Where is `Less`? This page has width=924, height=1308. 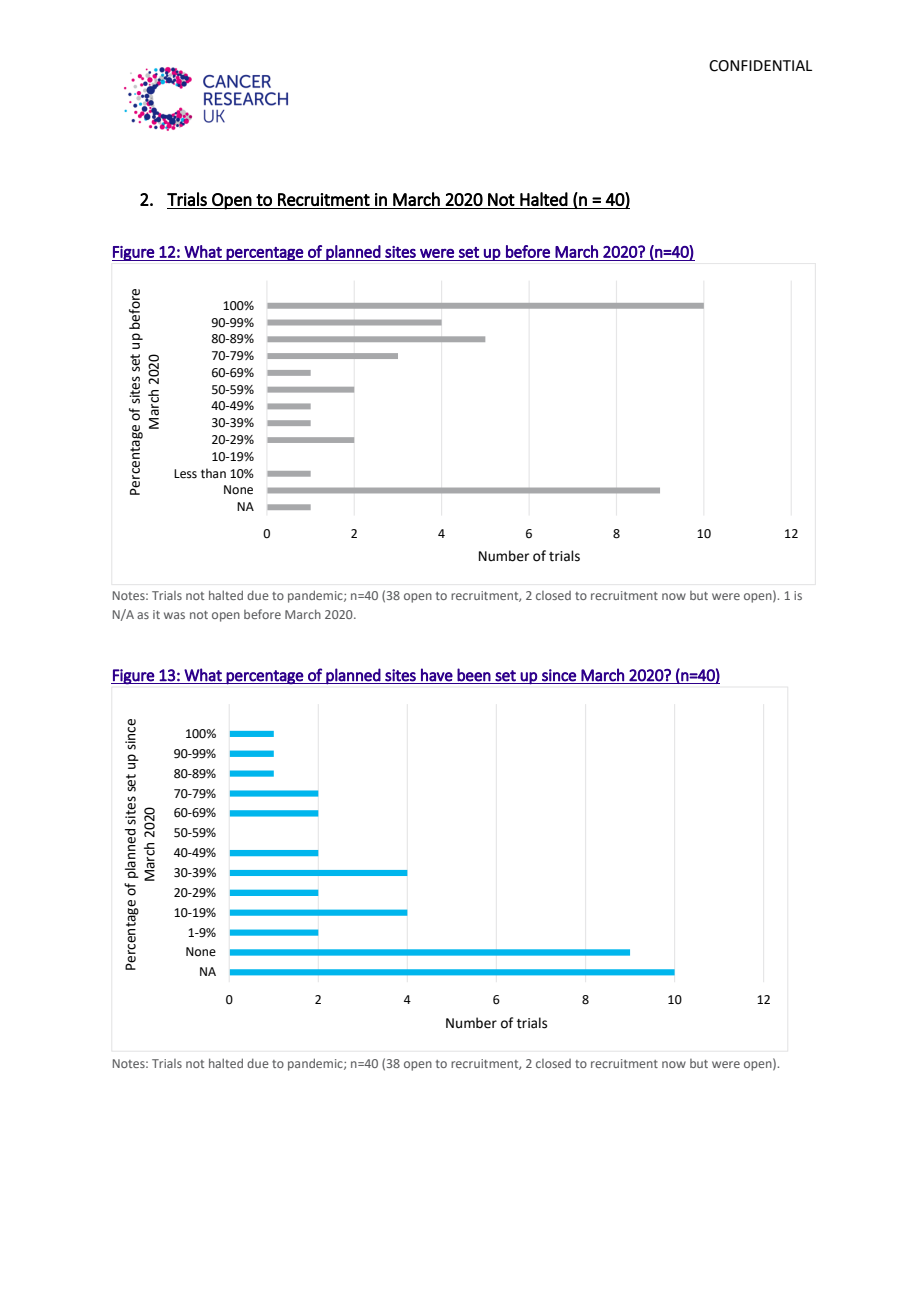
Less is located at coordinates (185, 474).
